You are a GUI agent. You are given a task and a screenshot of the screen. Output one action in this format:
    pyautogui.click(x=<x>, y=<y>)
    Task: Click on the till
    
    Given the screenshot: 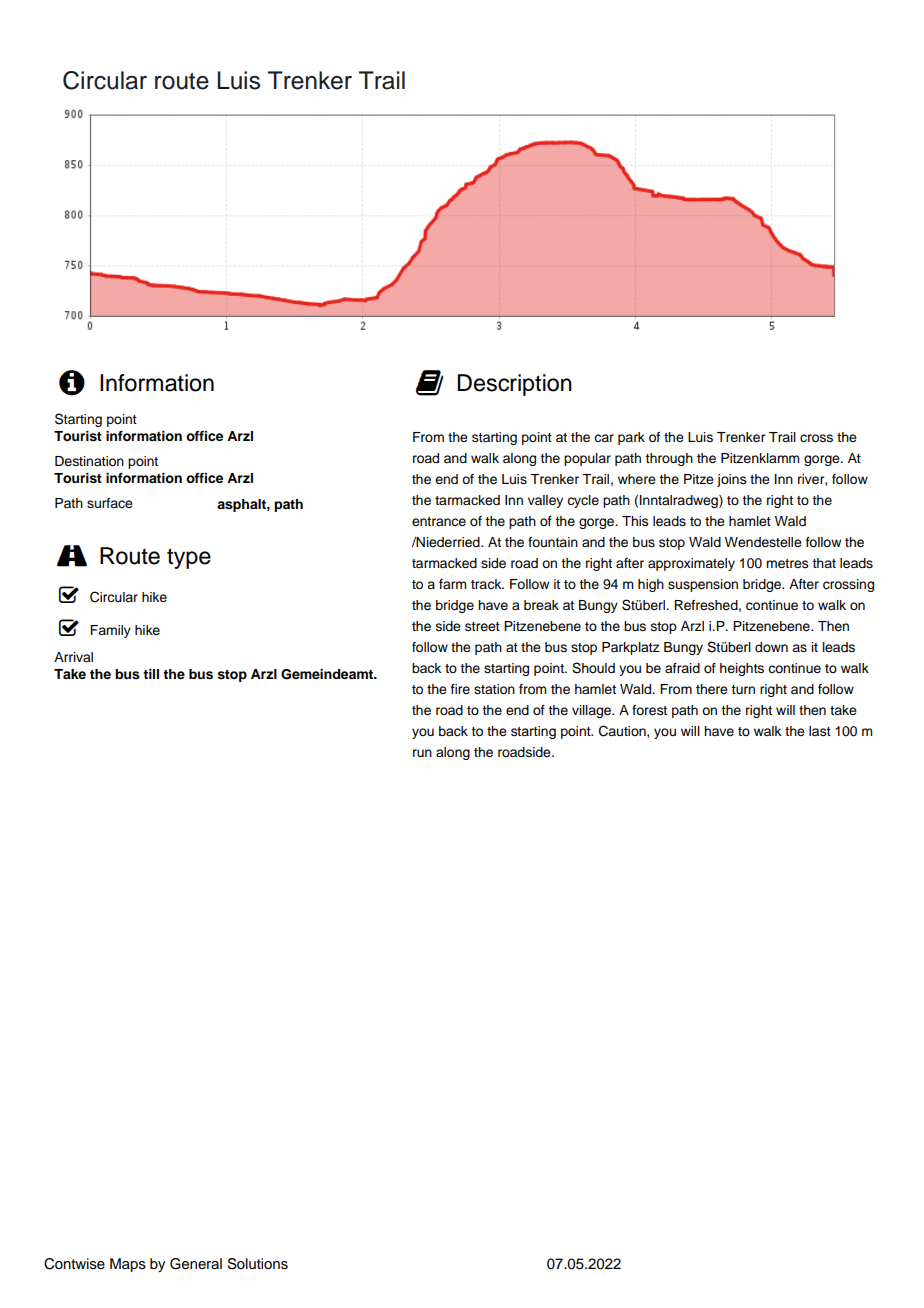 What is the action you would take?
    pyautogui.click(x=151, y=674)
